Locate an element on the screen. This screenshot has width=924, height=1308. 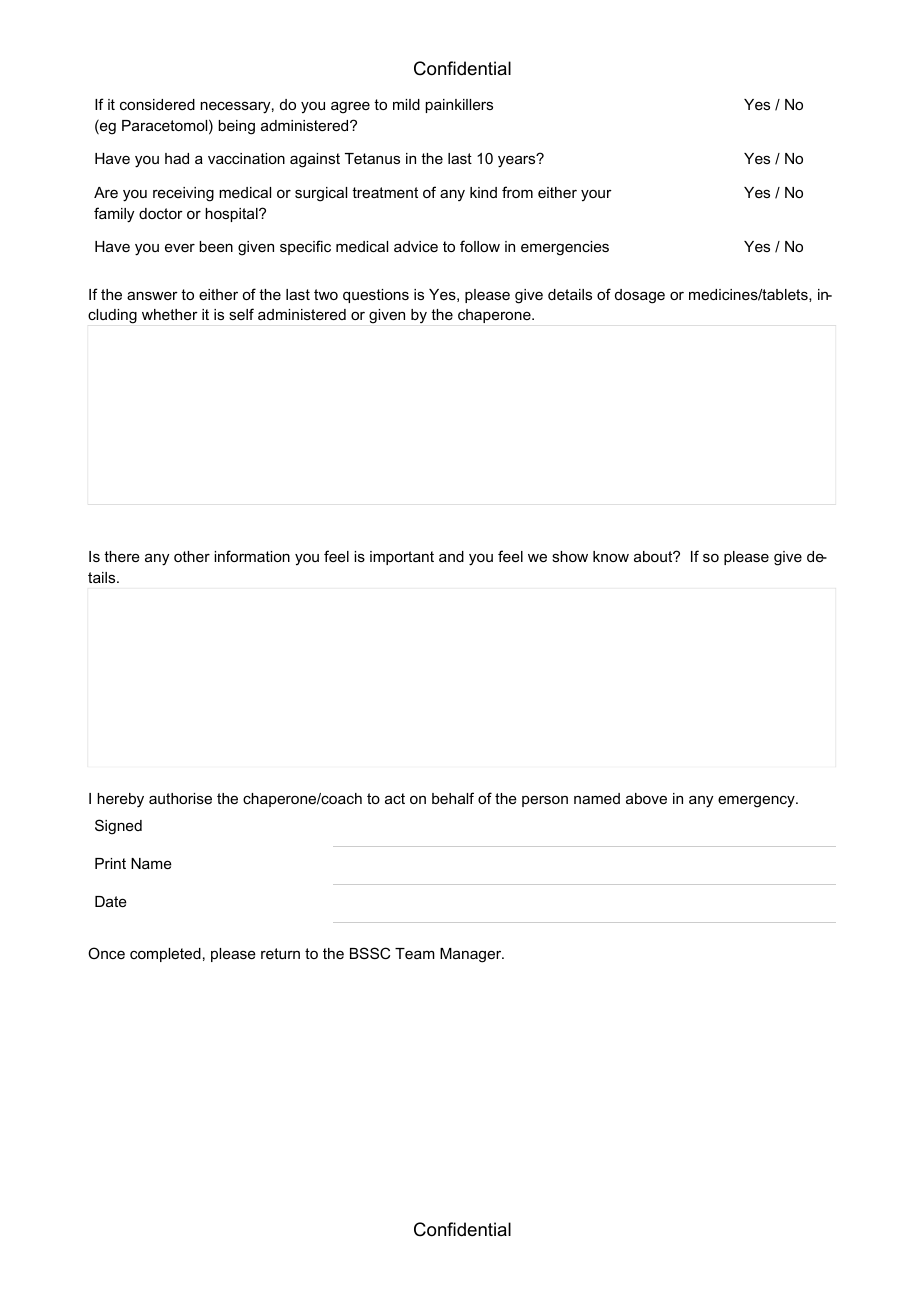
and is located at coordinates (451, 556).
